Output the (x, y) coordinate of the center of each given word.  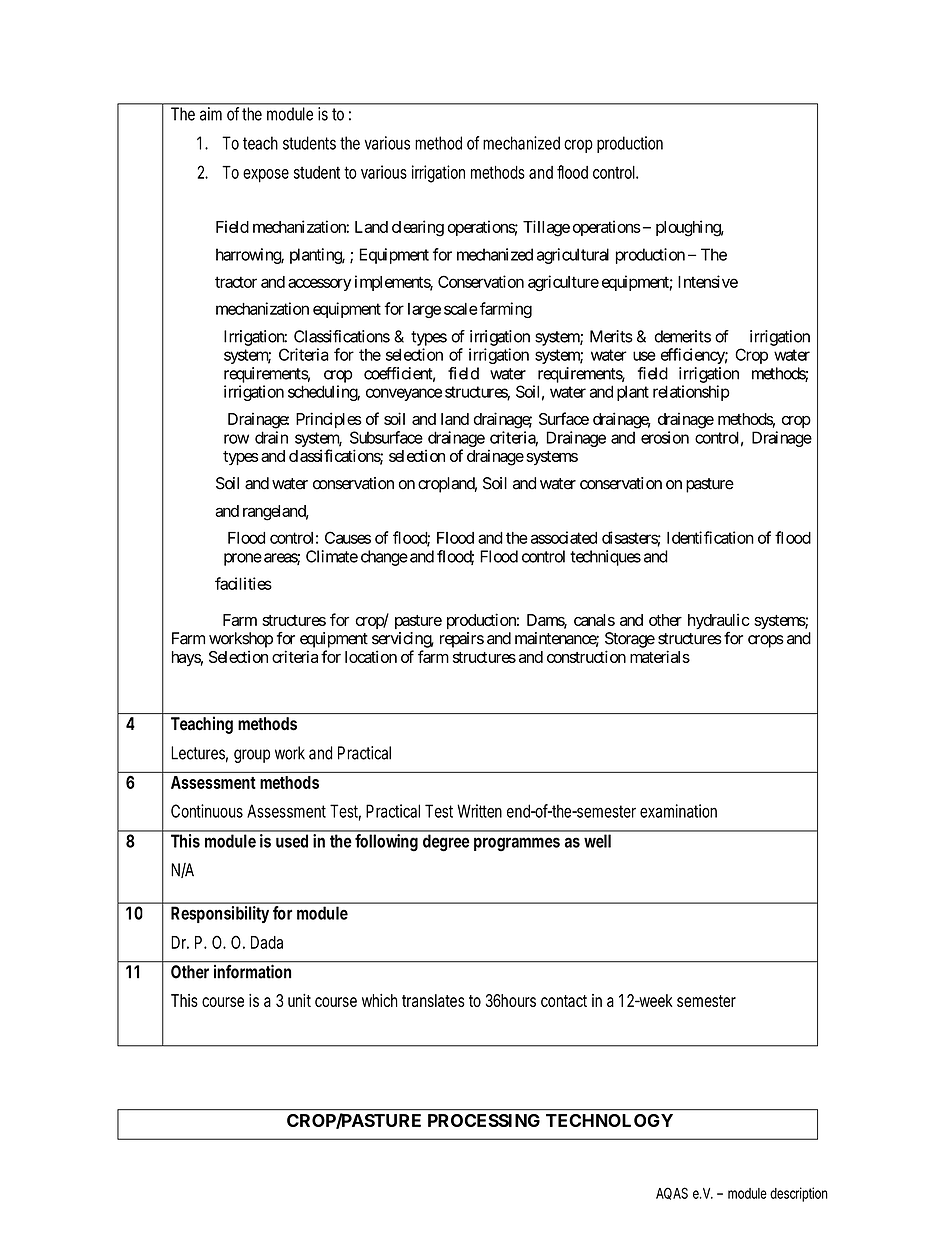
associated (564, 537)
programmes (517, 844)
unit (299, 1000)
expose (266, 176)
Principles (329, 420)
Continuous (207, 811)
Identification (710, 537)
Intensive (708, 281)
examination (678, 811)
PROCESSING (484, 1120)
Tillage (546, 228)
